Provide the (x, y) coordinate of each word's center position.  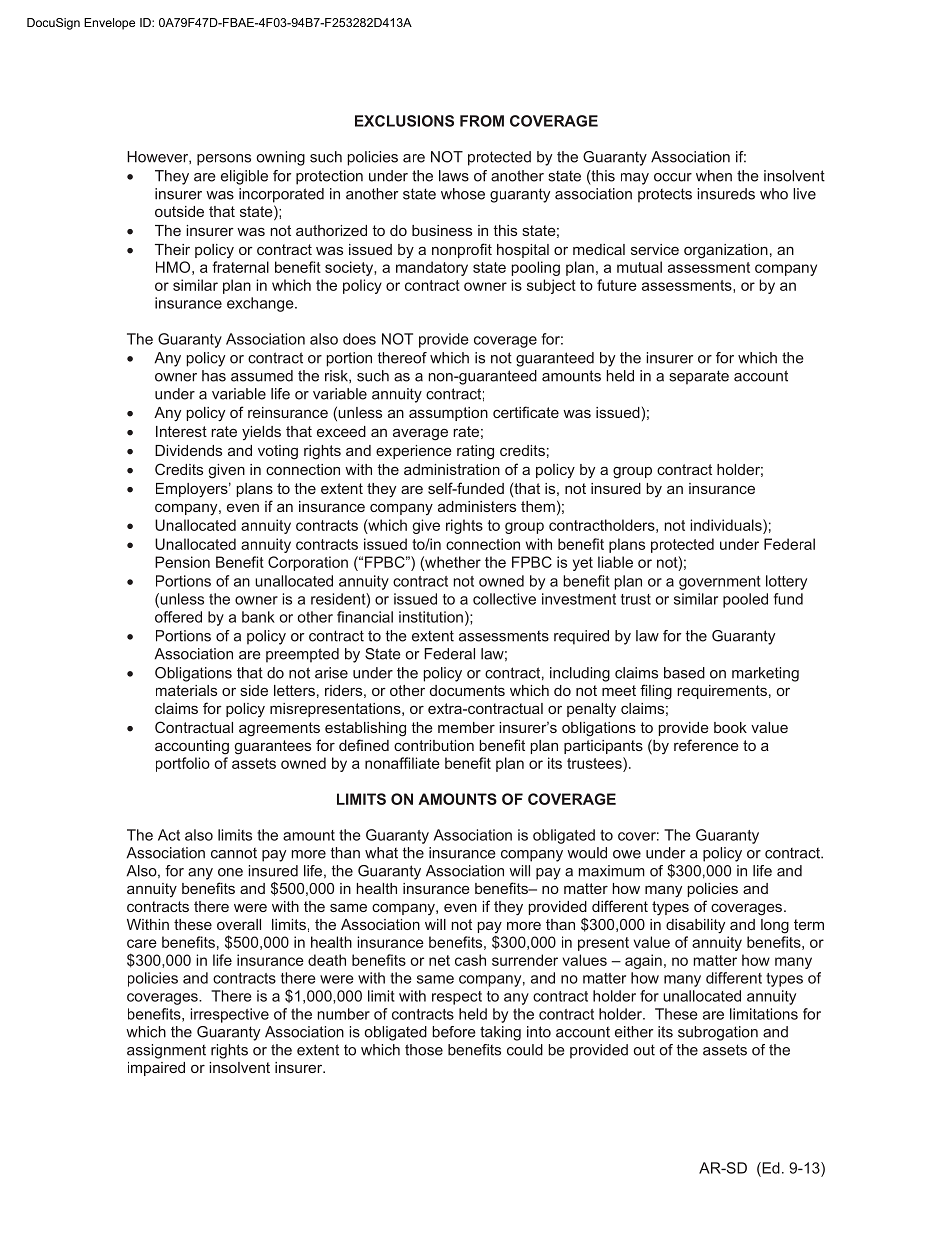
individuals (727, 525)
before (454, 1032)
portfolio (183, 764)
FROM (482, 121)
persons (224, 160)
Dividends (188, 450)
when (714, 176)
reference (706, 745)
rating (475, 452)
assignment (166, 1051)
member (466, 727)
